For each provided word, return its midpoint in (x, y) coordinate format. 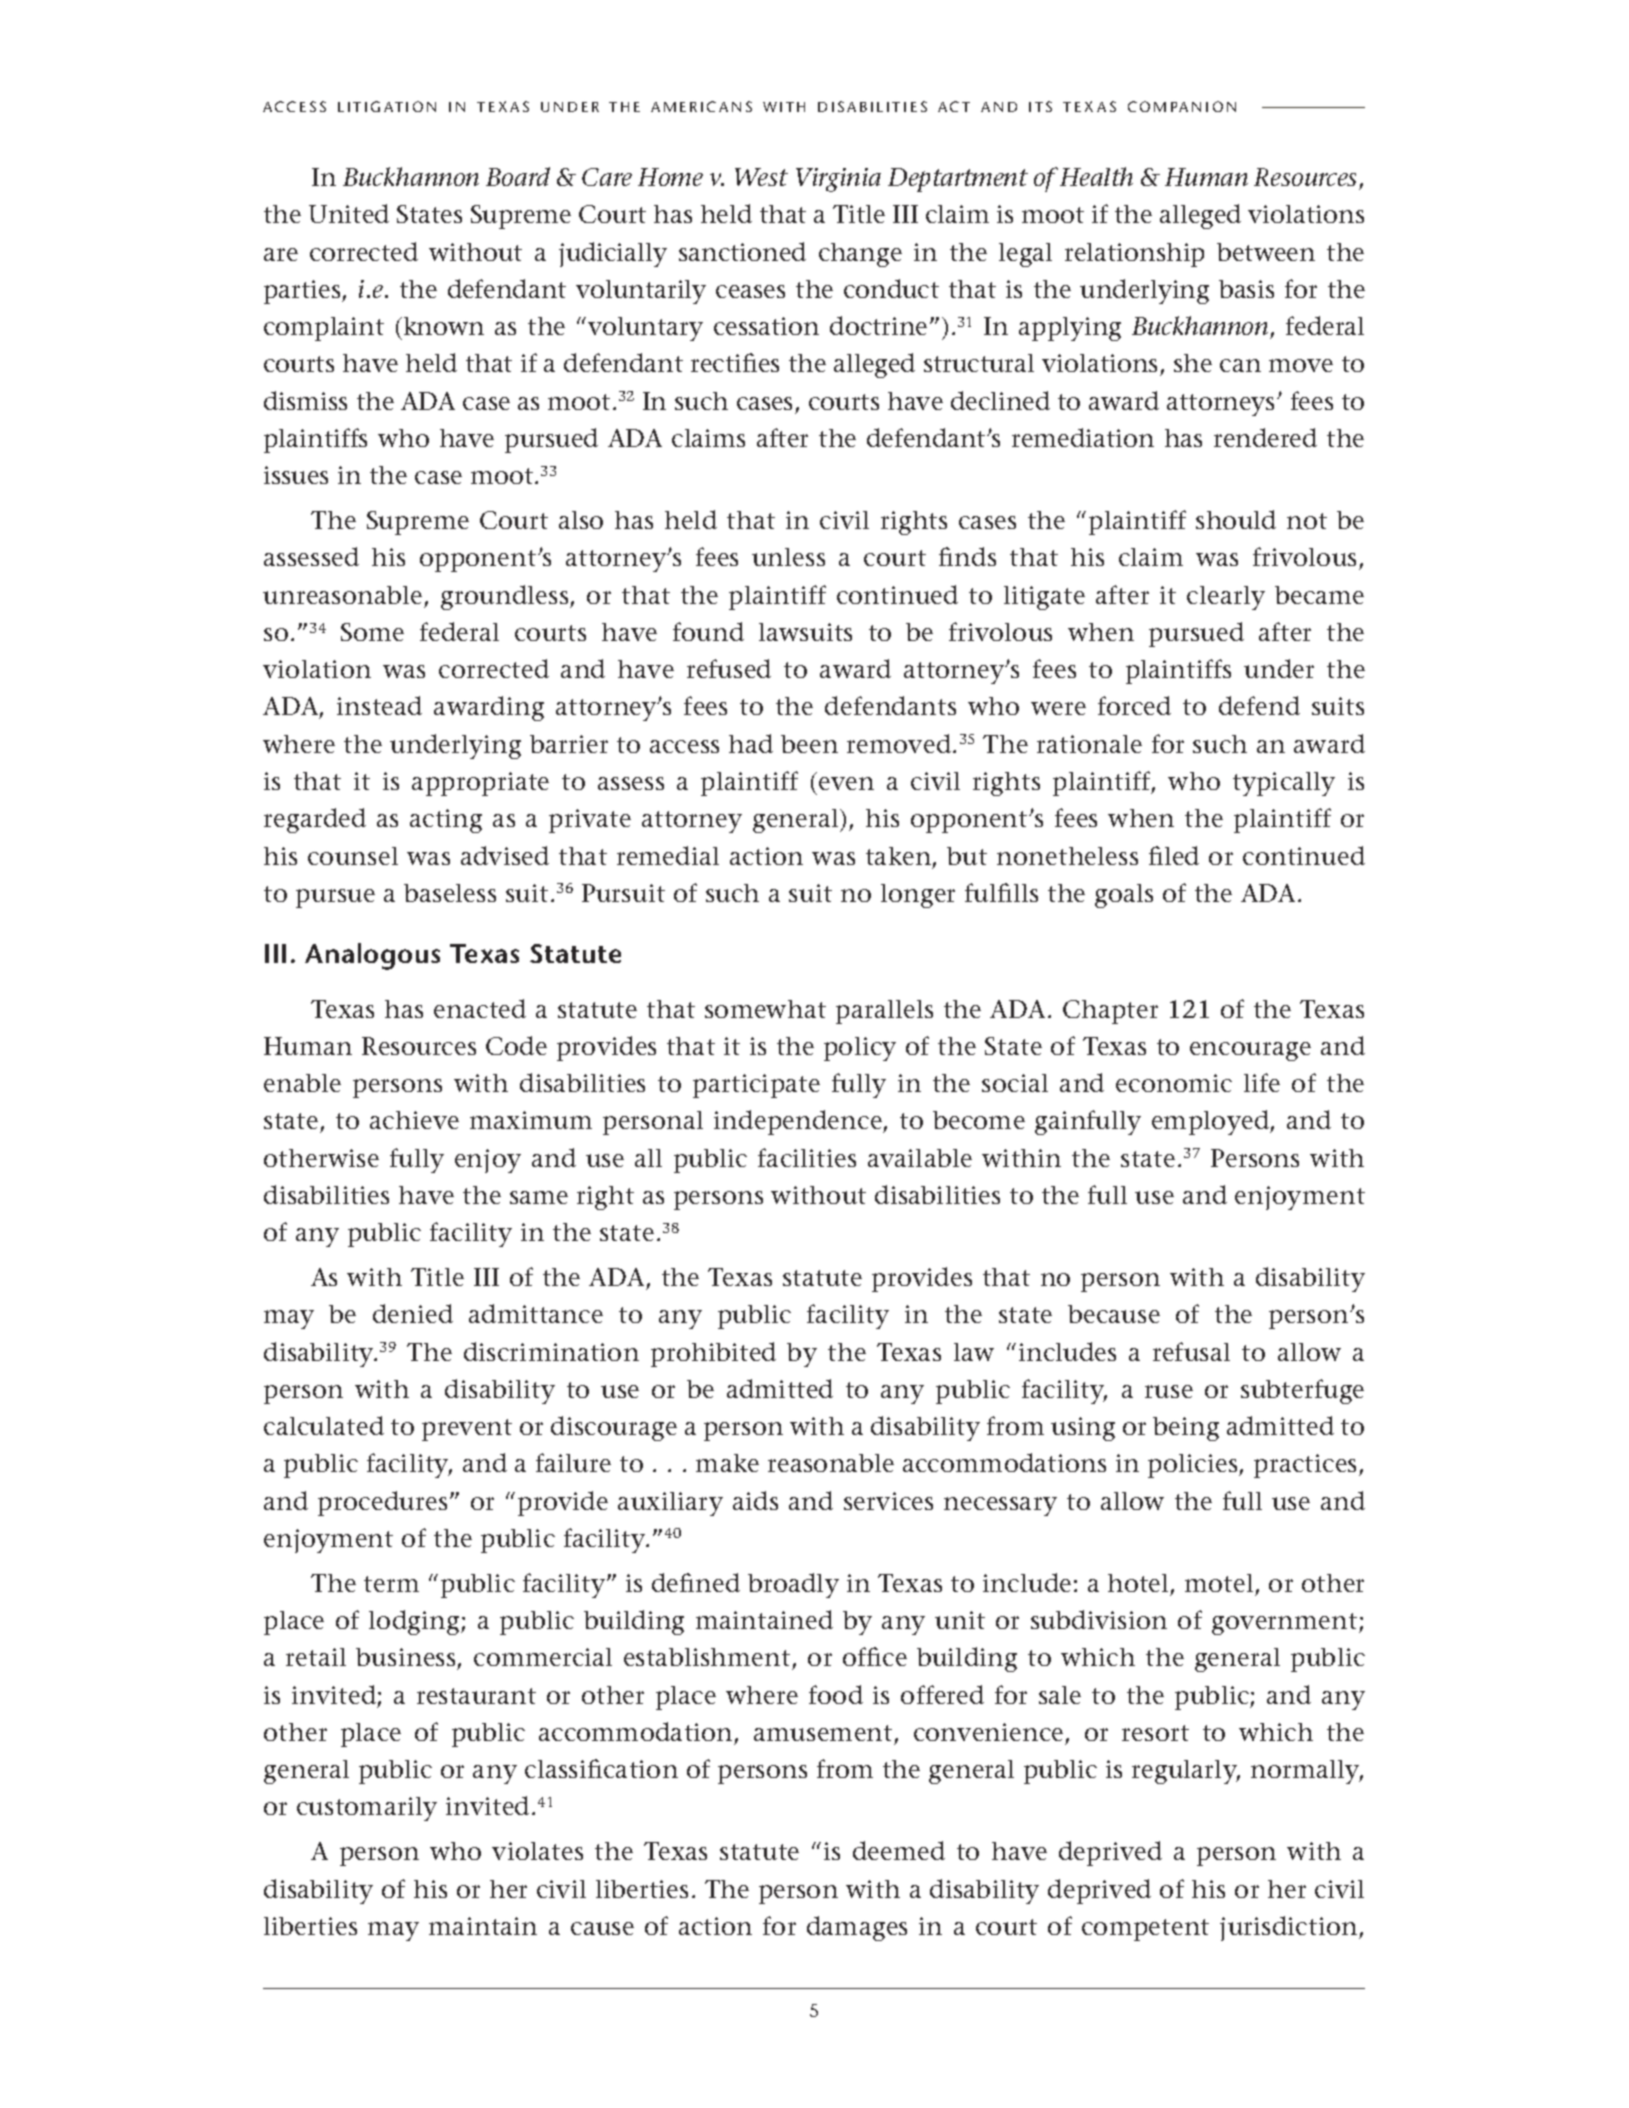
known (442, 326)
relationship (1134, 255)
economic (1174, 1083)
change (860, 255)
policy (860, 1049)
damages (857, 1928)
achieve (414, 1120)
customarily (367, 1809)
